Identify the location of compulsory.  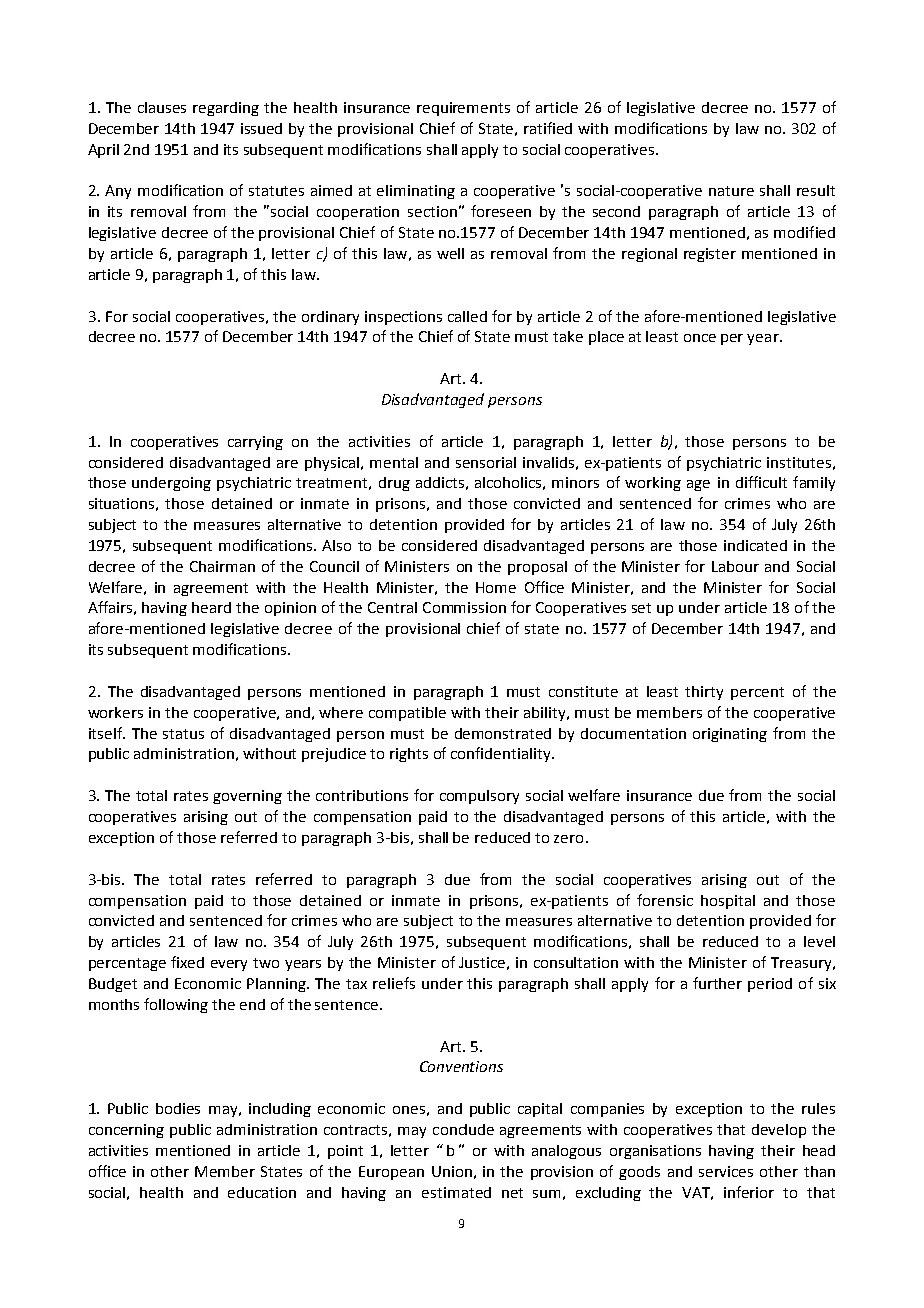
(479, 797).
